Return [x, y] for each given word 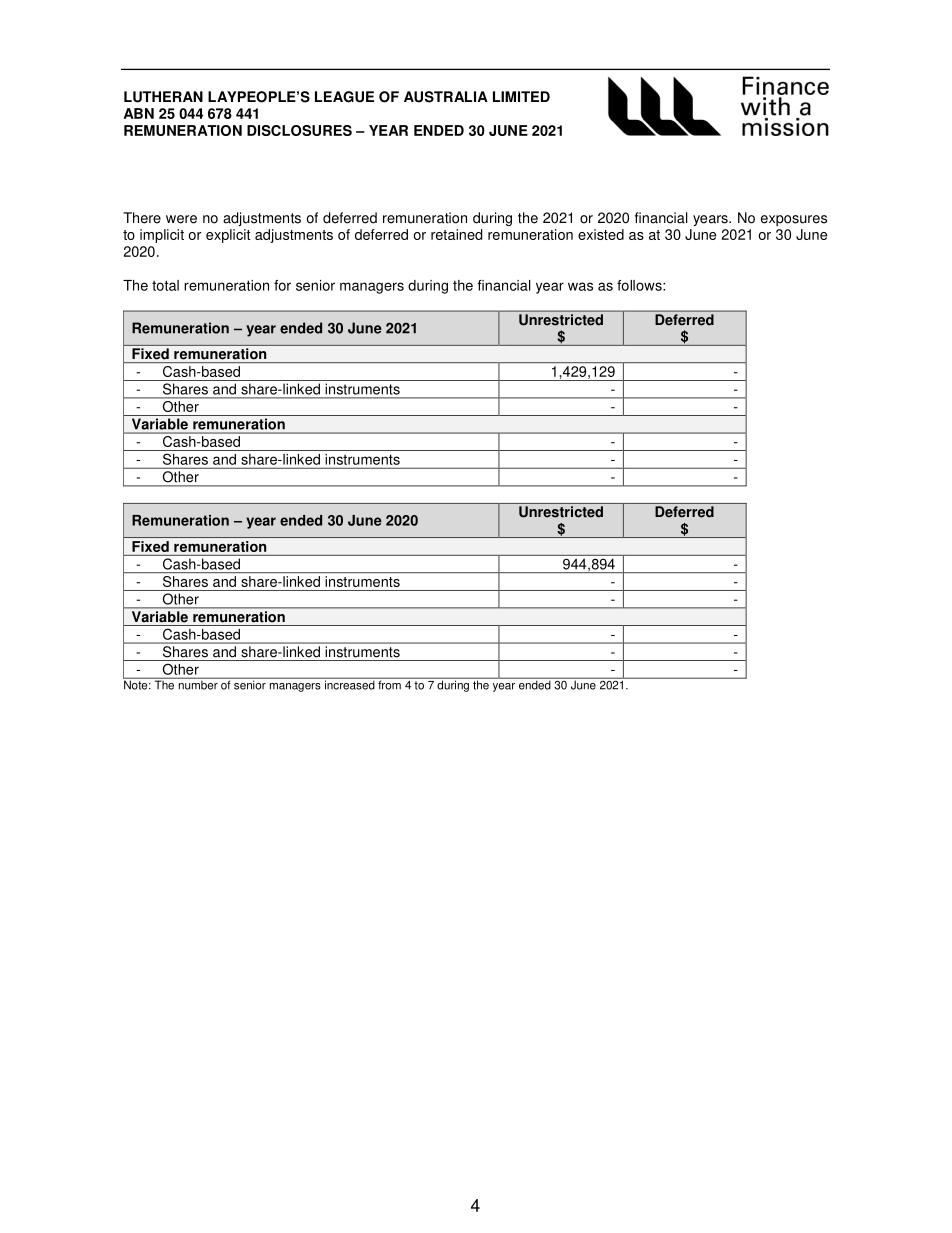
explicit [228, 236]
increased [350, 684]
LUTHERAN [163, 97]
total [165, 285]
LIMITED [521, 96]
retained [456, 234]
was [580, 286]
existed [601, 234]
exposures [794, 220]
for [282, 285]
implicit [162, 236]
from [389, 684]
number [198, 684]
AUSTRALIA [446, 97]
